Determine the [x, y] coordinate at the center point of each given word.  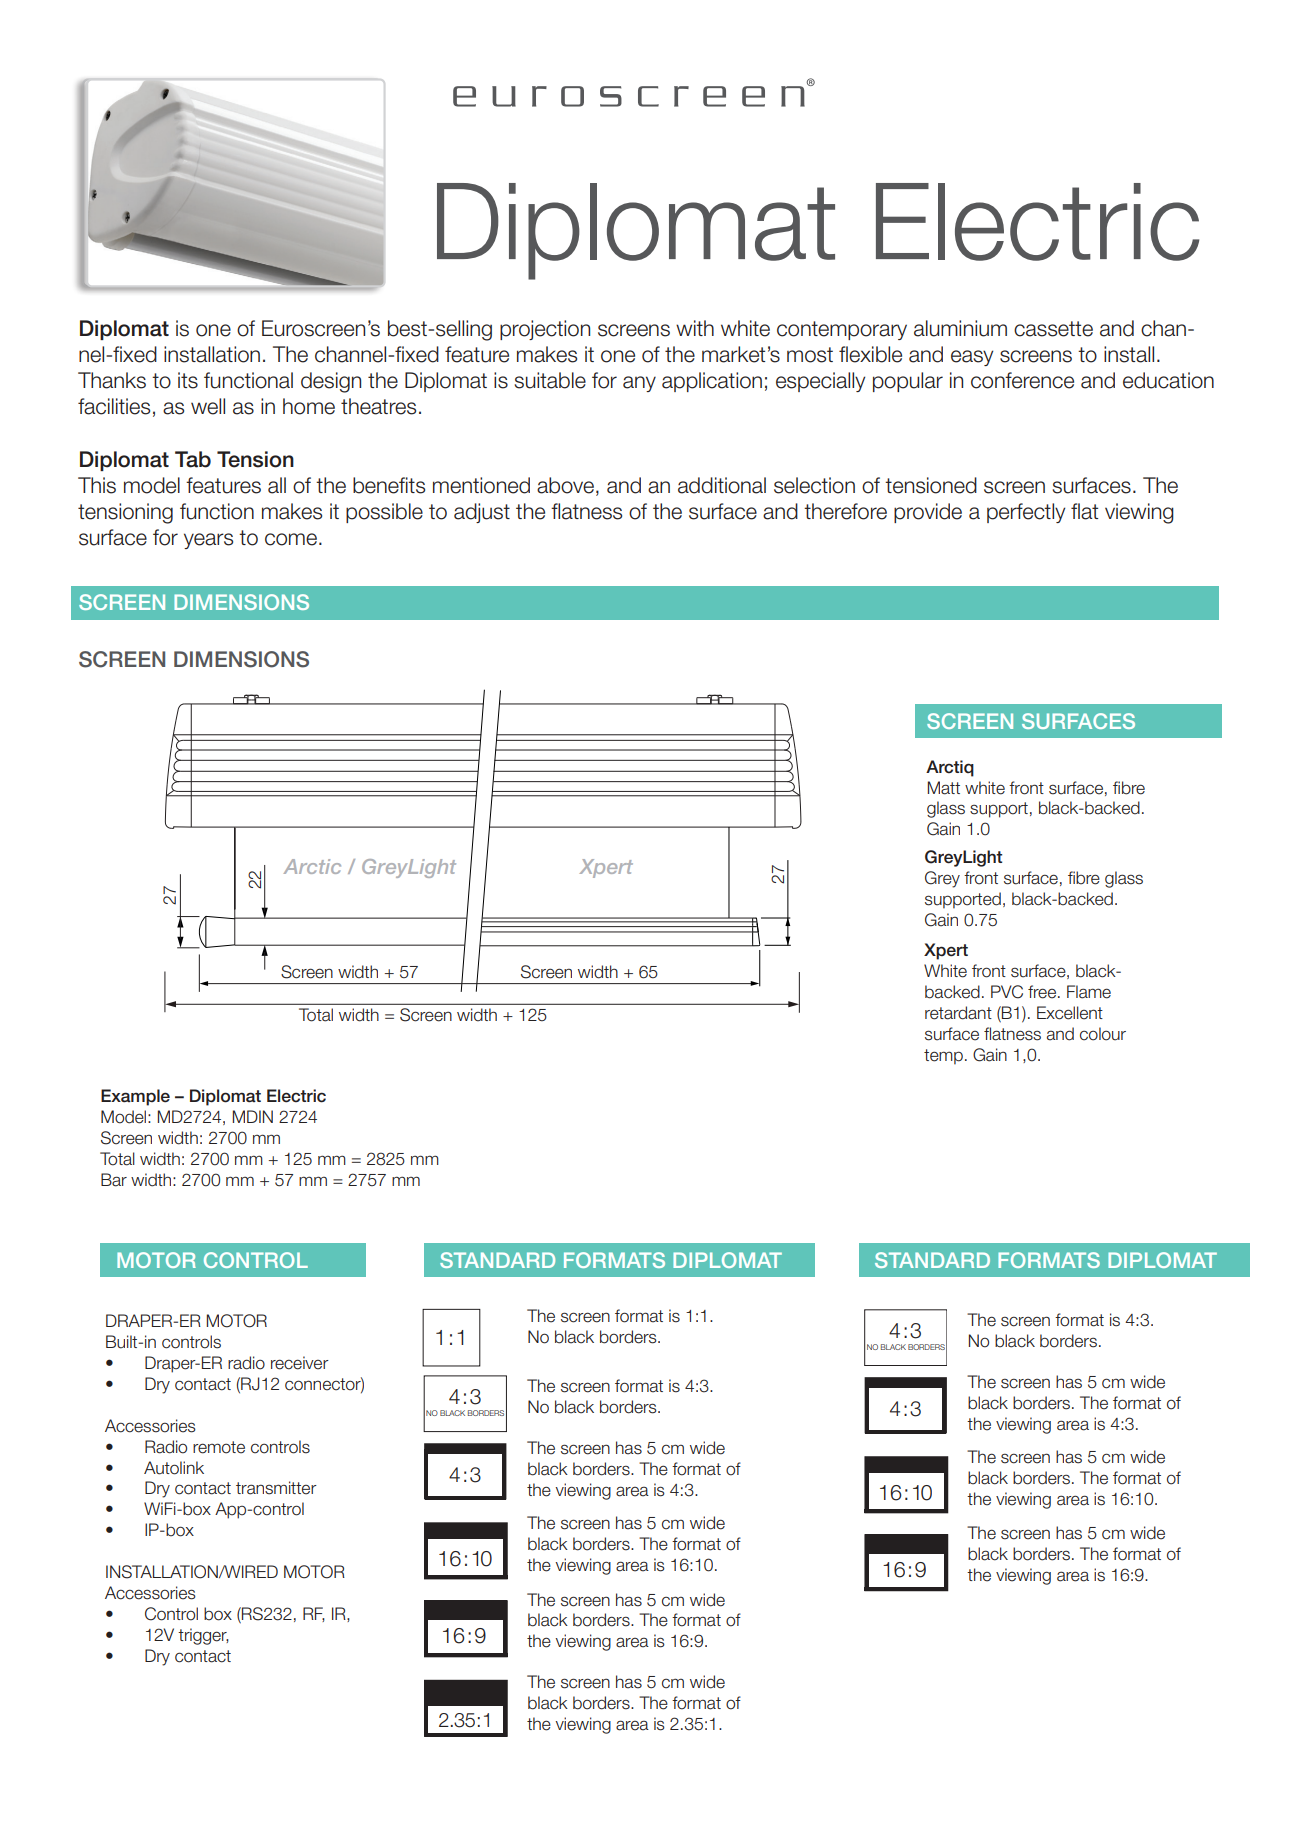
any [639, 384]
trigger [203, 1636]
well [208, 406]
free [1043, 992]
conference [1022, 380]
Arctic [312, 866]
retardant [958, 1013]
